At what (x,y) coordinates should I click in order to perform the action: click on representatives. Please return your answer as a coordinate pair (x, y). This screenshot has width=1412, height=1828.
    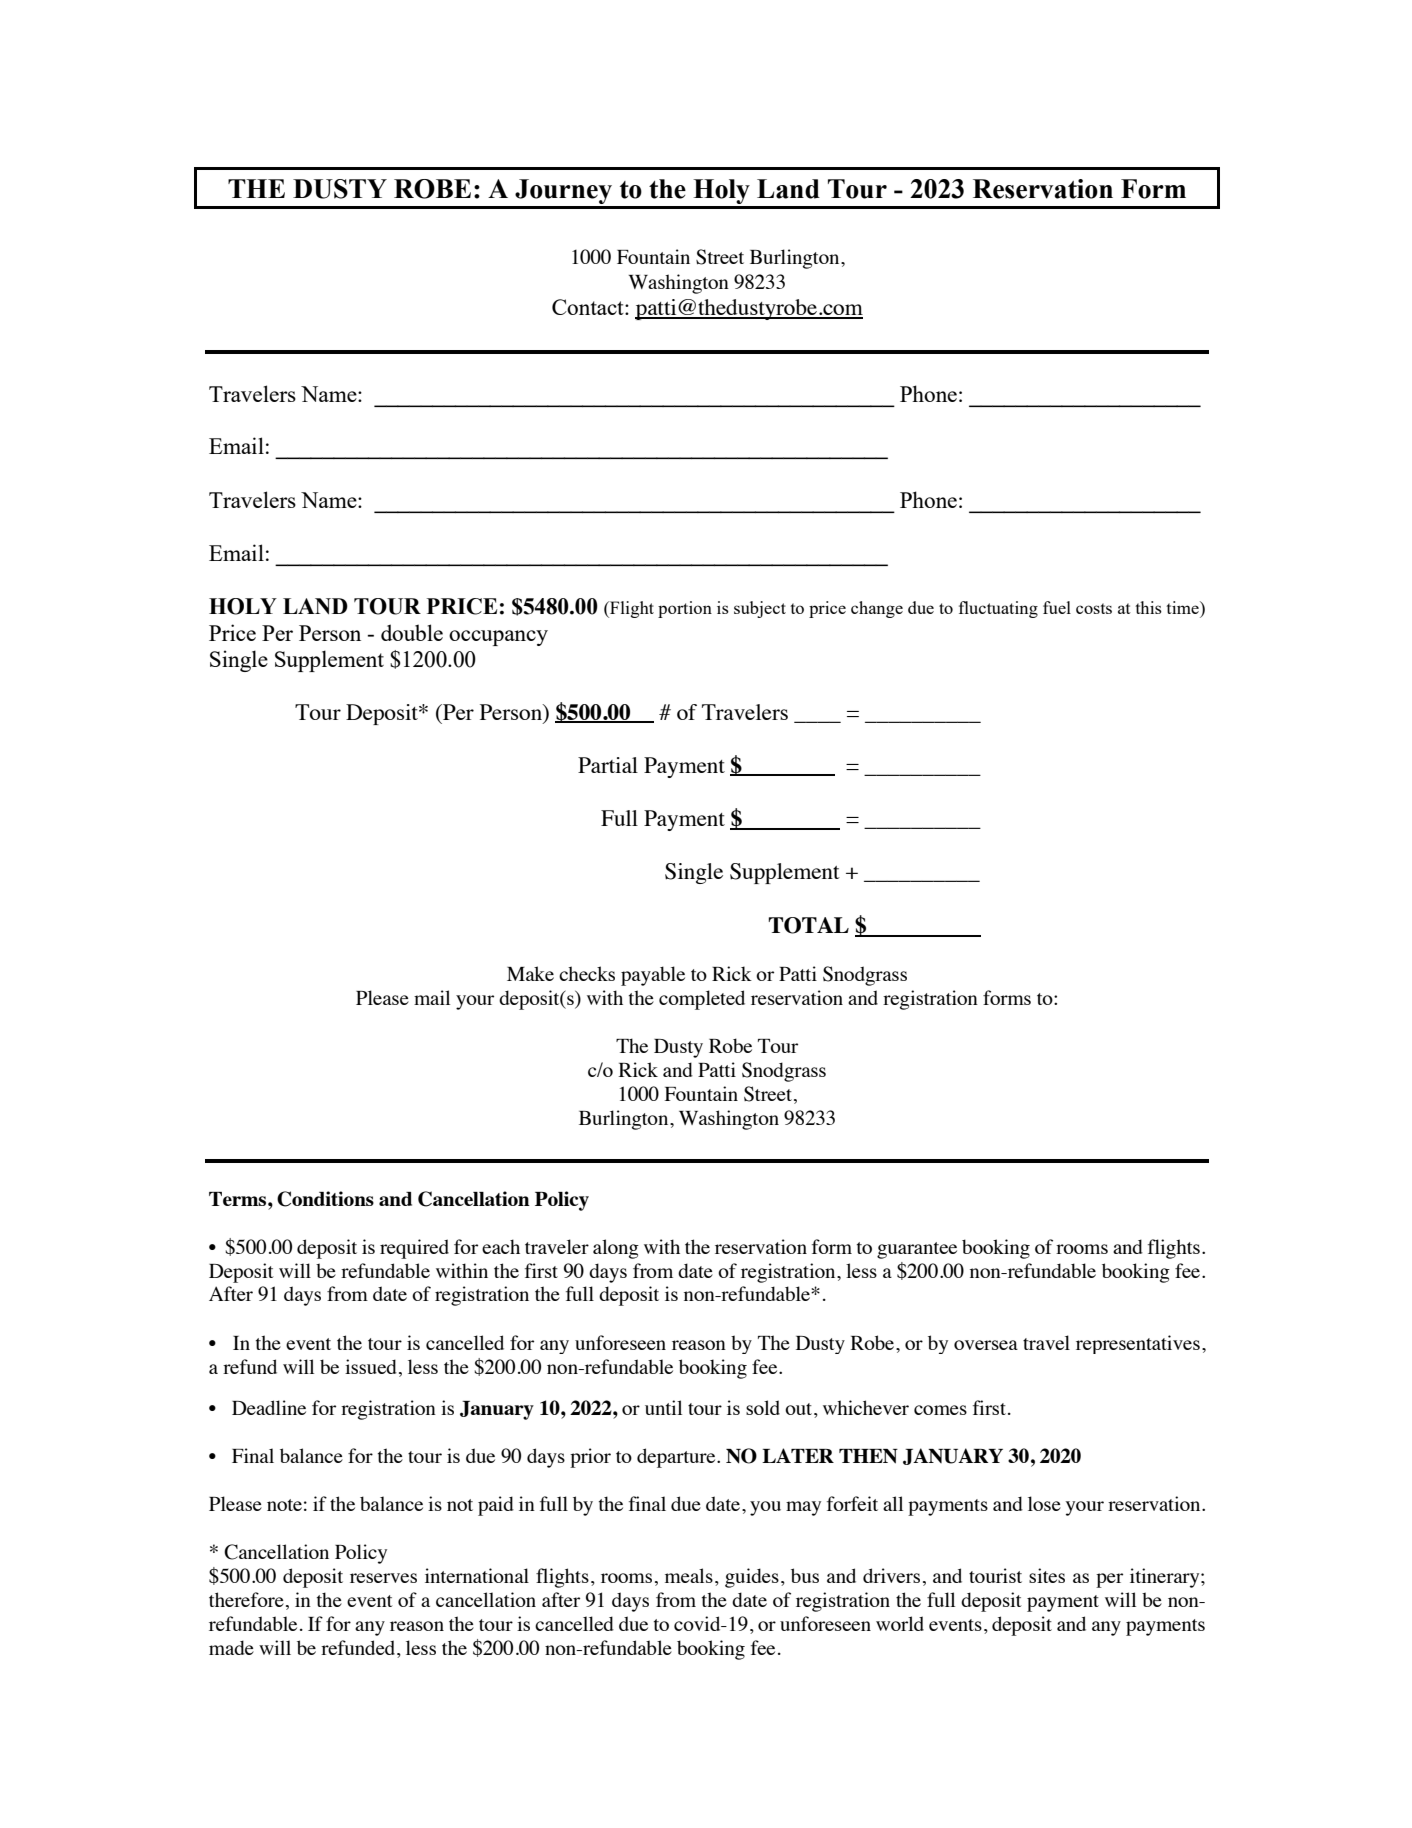
    Looking at the image, I should click on (1138, 1344).
